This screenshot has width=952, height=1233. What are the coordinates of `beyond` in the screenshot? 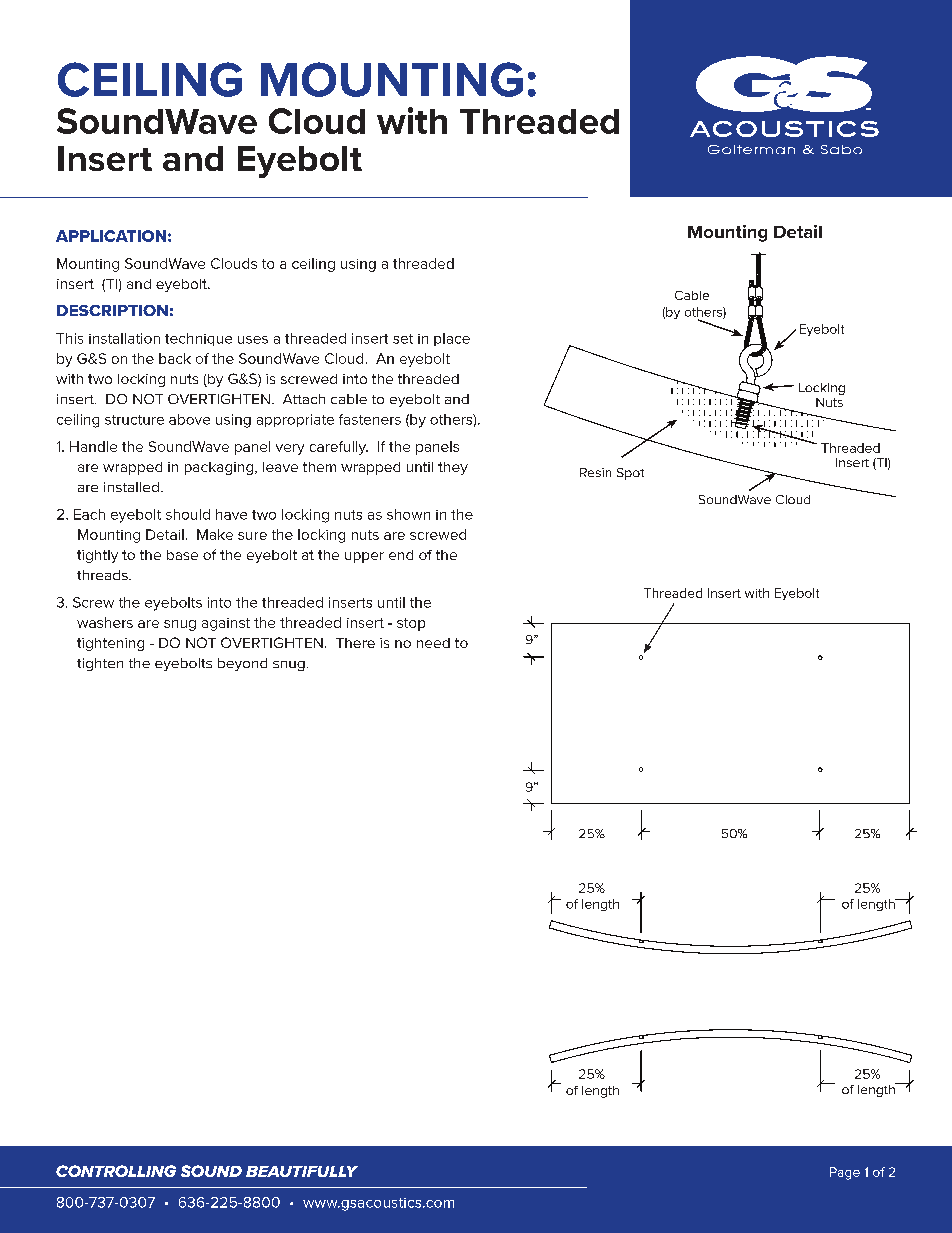 It's located at (242, 664).
